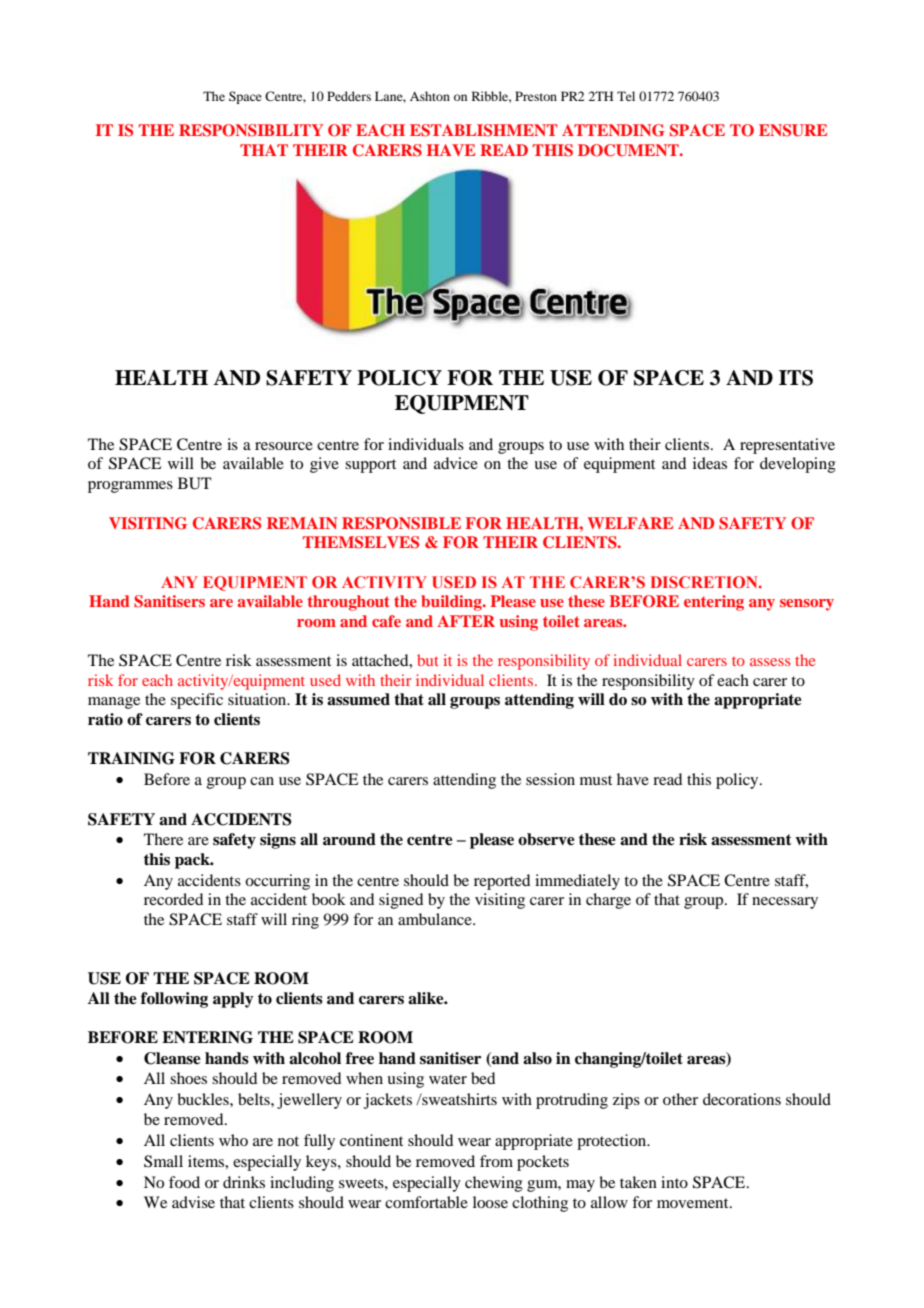  Describe the element at coordinates (184, 1182) in the screenshot. I see `food` at that location.
